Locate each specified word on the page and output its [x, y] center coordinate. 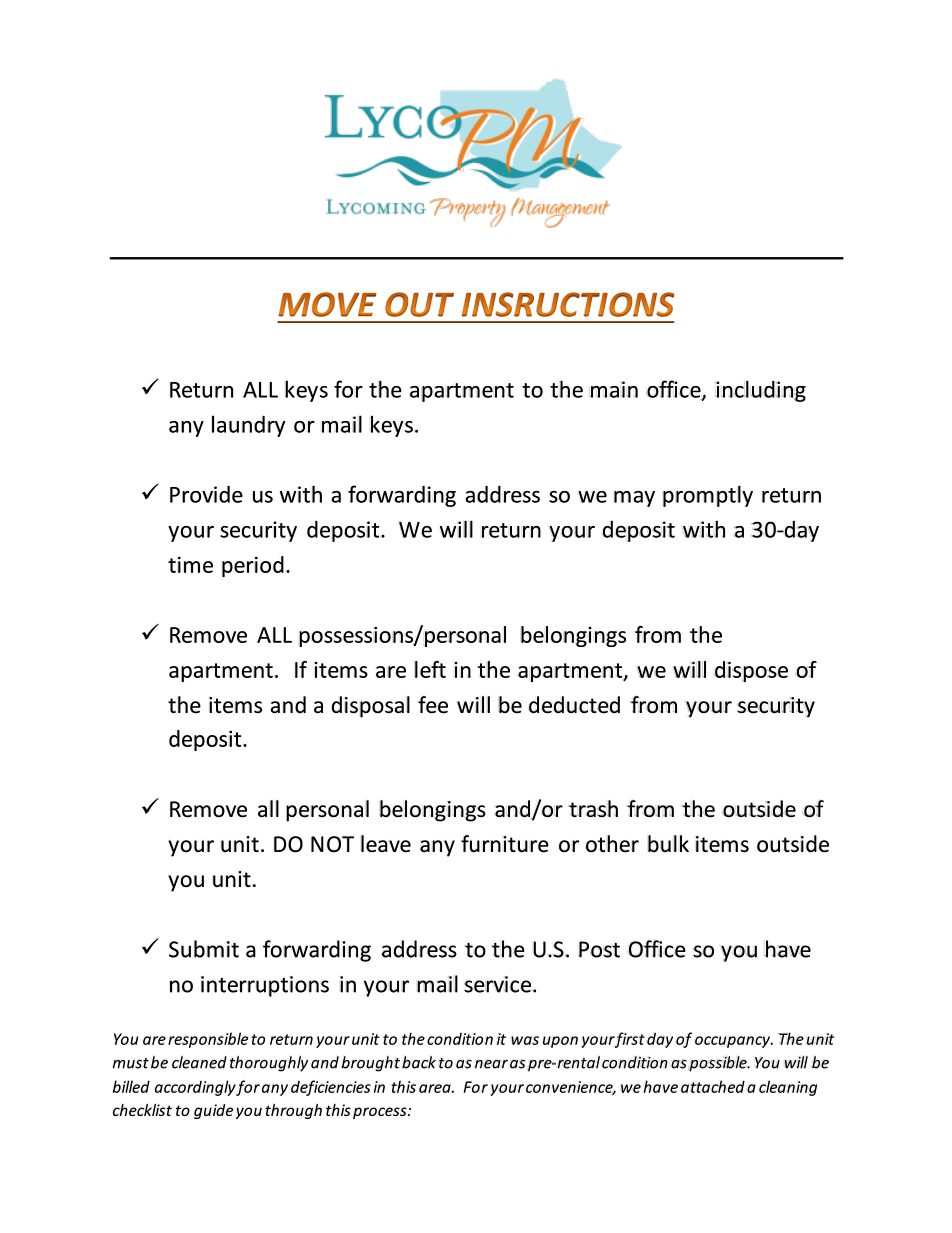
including [760, 391]
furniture [505, 844]
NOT [332, 844]
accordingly [195, 1088]
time [190, 565]
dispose [751, 671]
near [491, 1064]
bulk [668, 844]
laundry [248, 426]
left [430, 669]
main [614, 389]
